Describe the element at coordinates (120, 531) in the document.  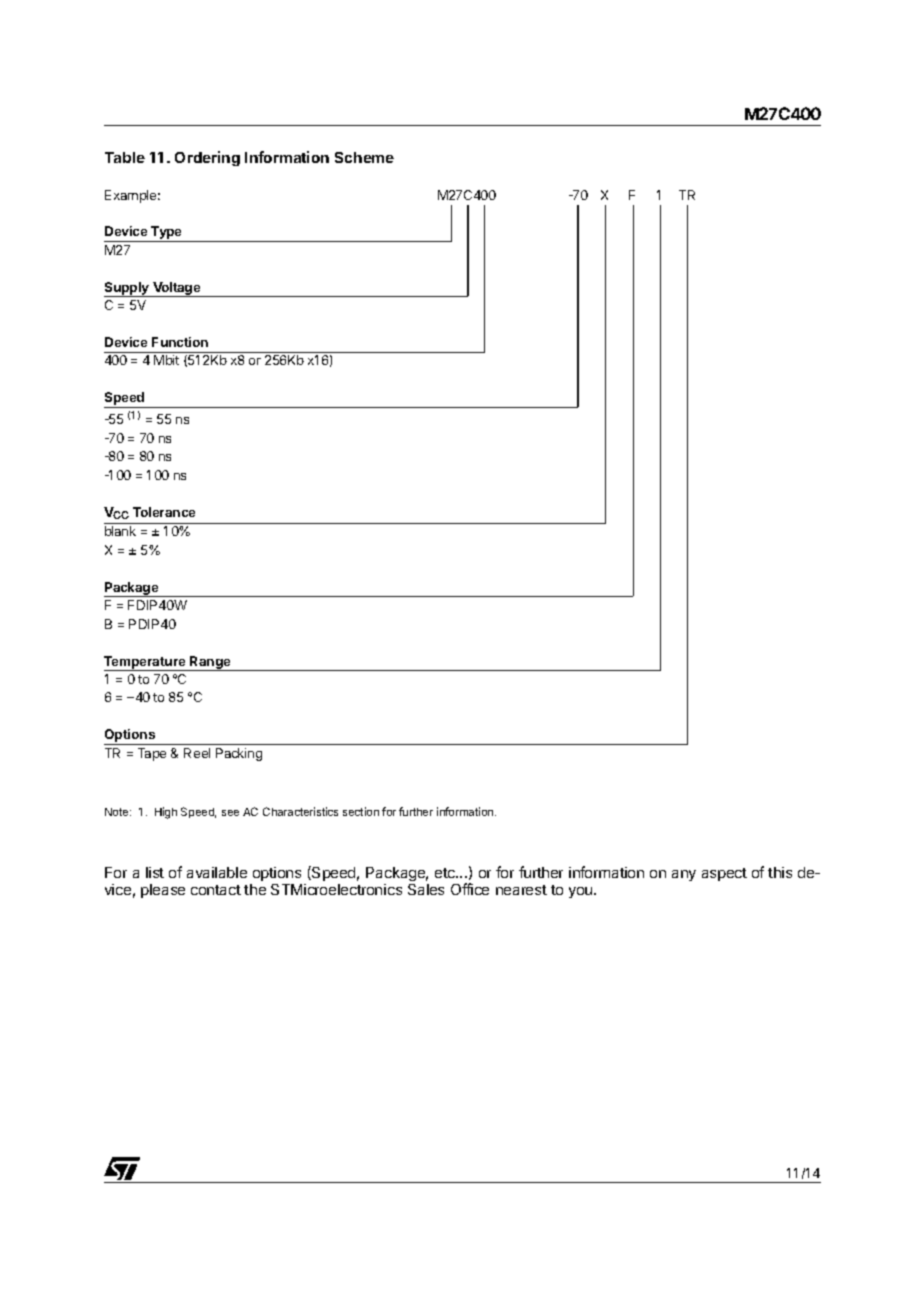
I see `blank` at that location.
